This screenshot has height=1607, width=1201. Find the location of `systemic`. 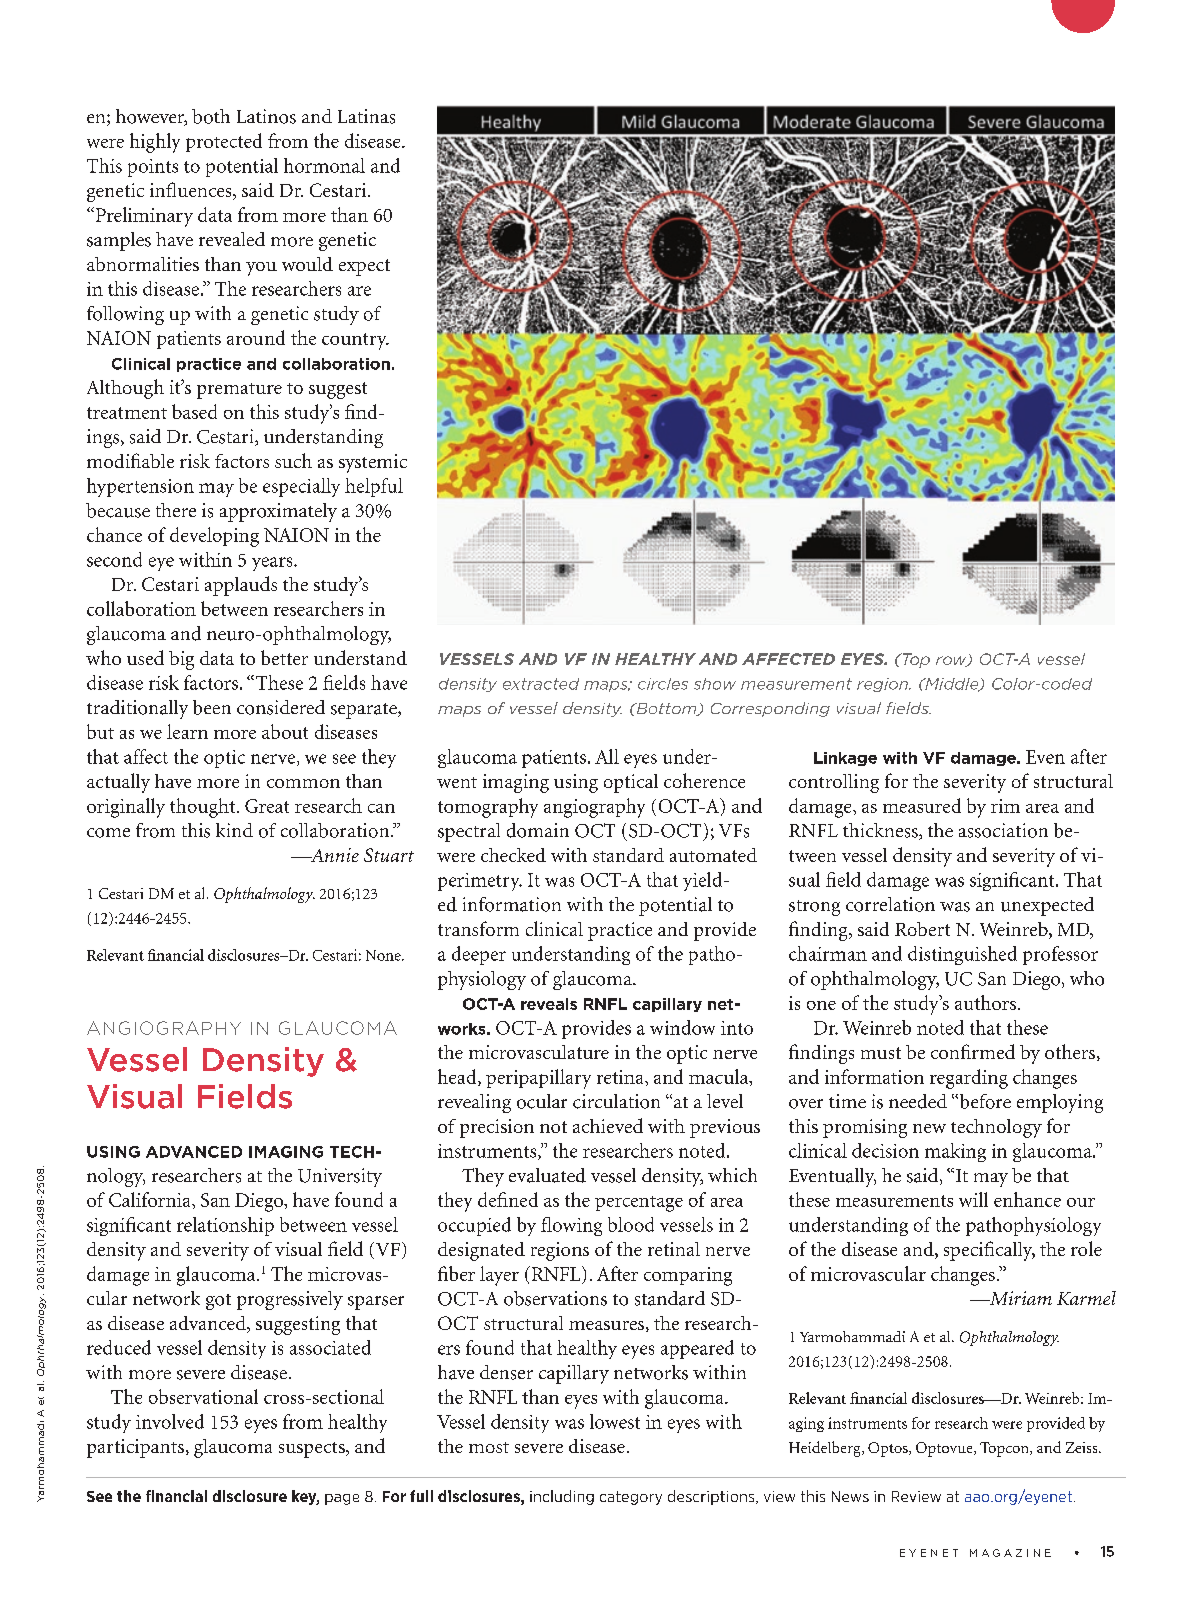

systemic is located at coordinates (373, 463).
